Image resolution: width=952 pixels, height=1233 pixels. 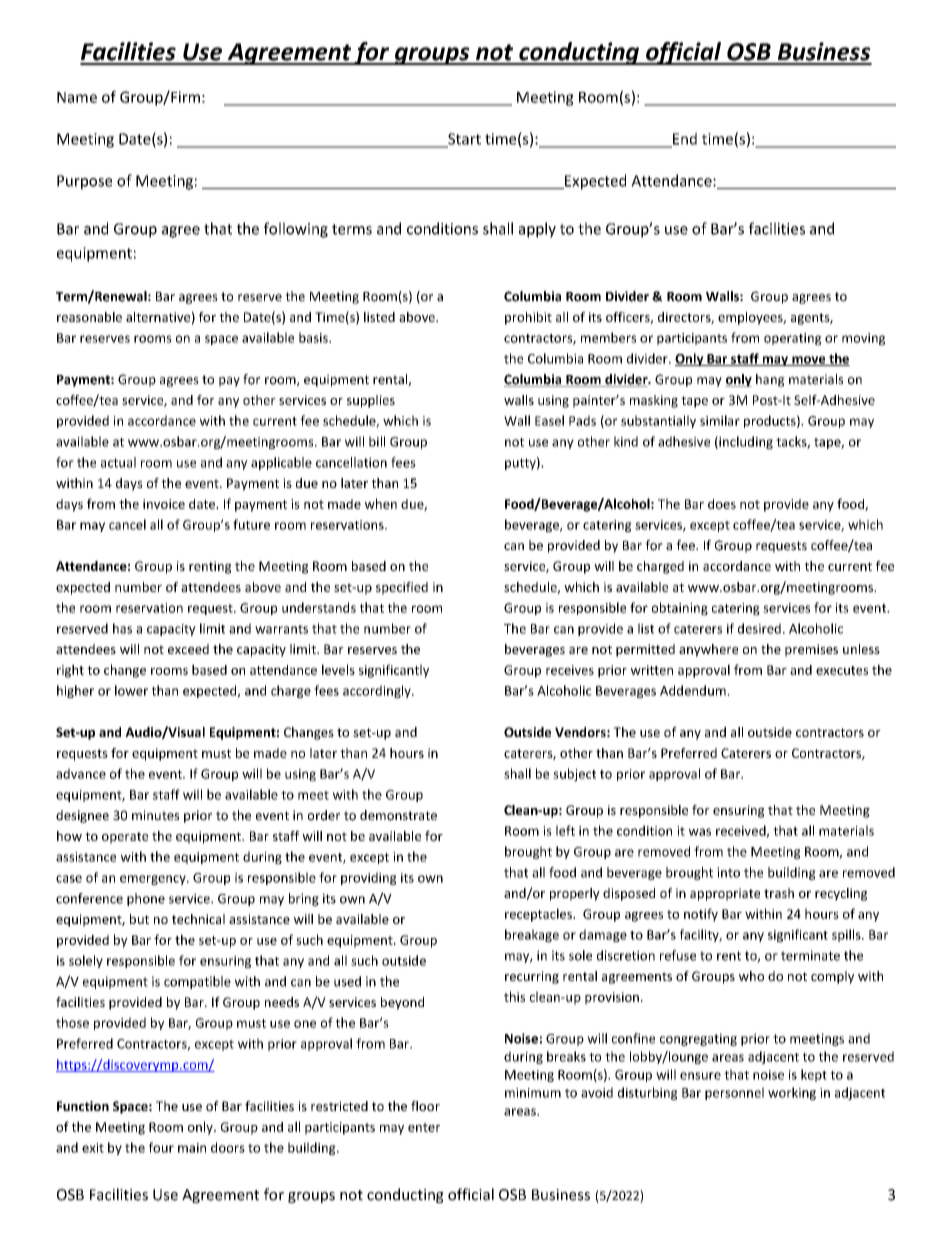 I want to click on desired, so click(x=759, y=628).
